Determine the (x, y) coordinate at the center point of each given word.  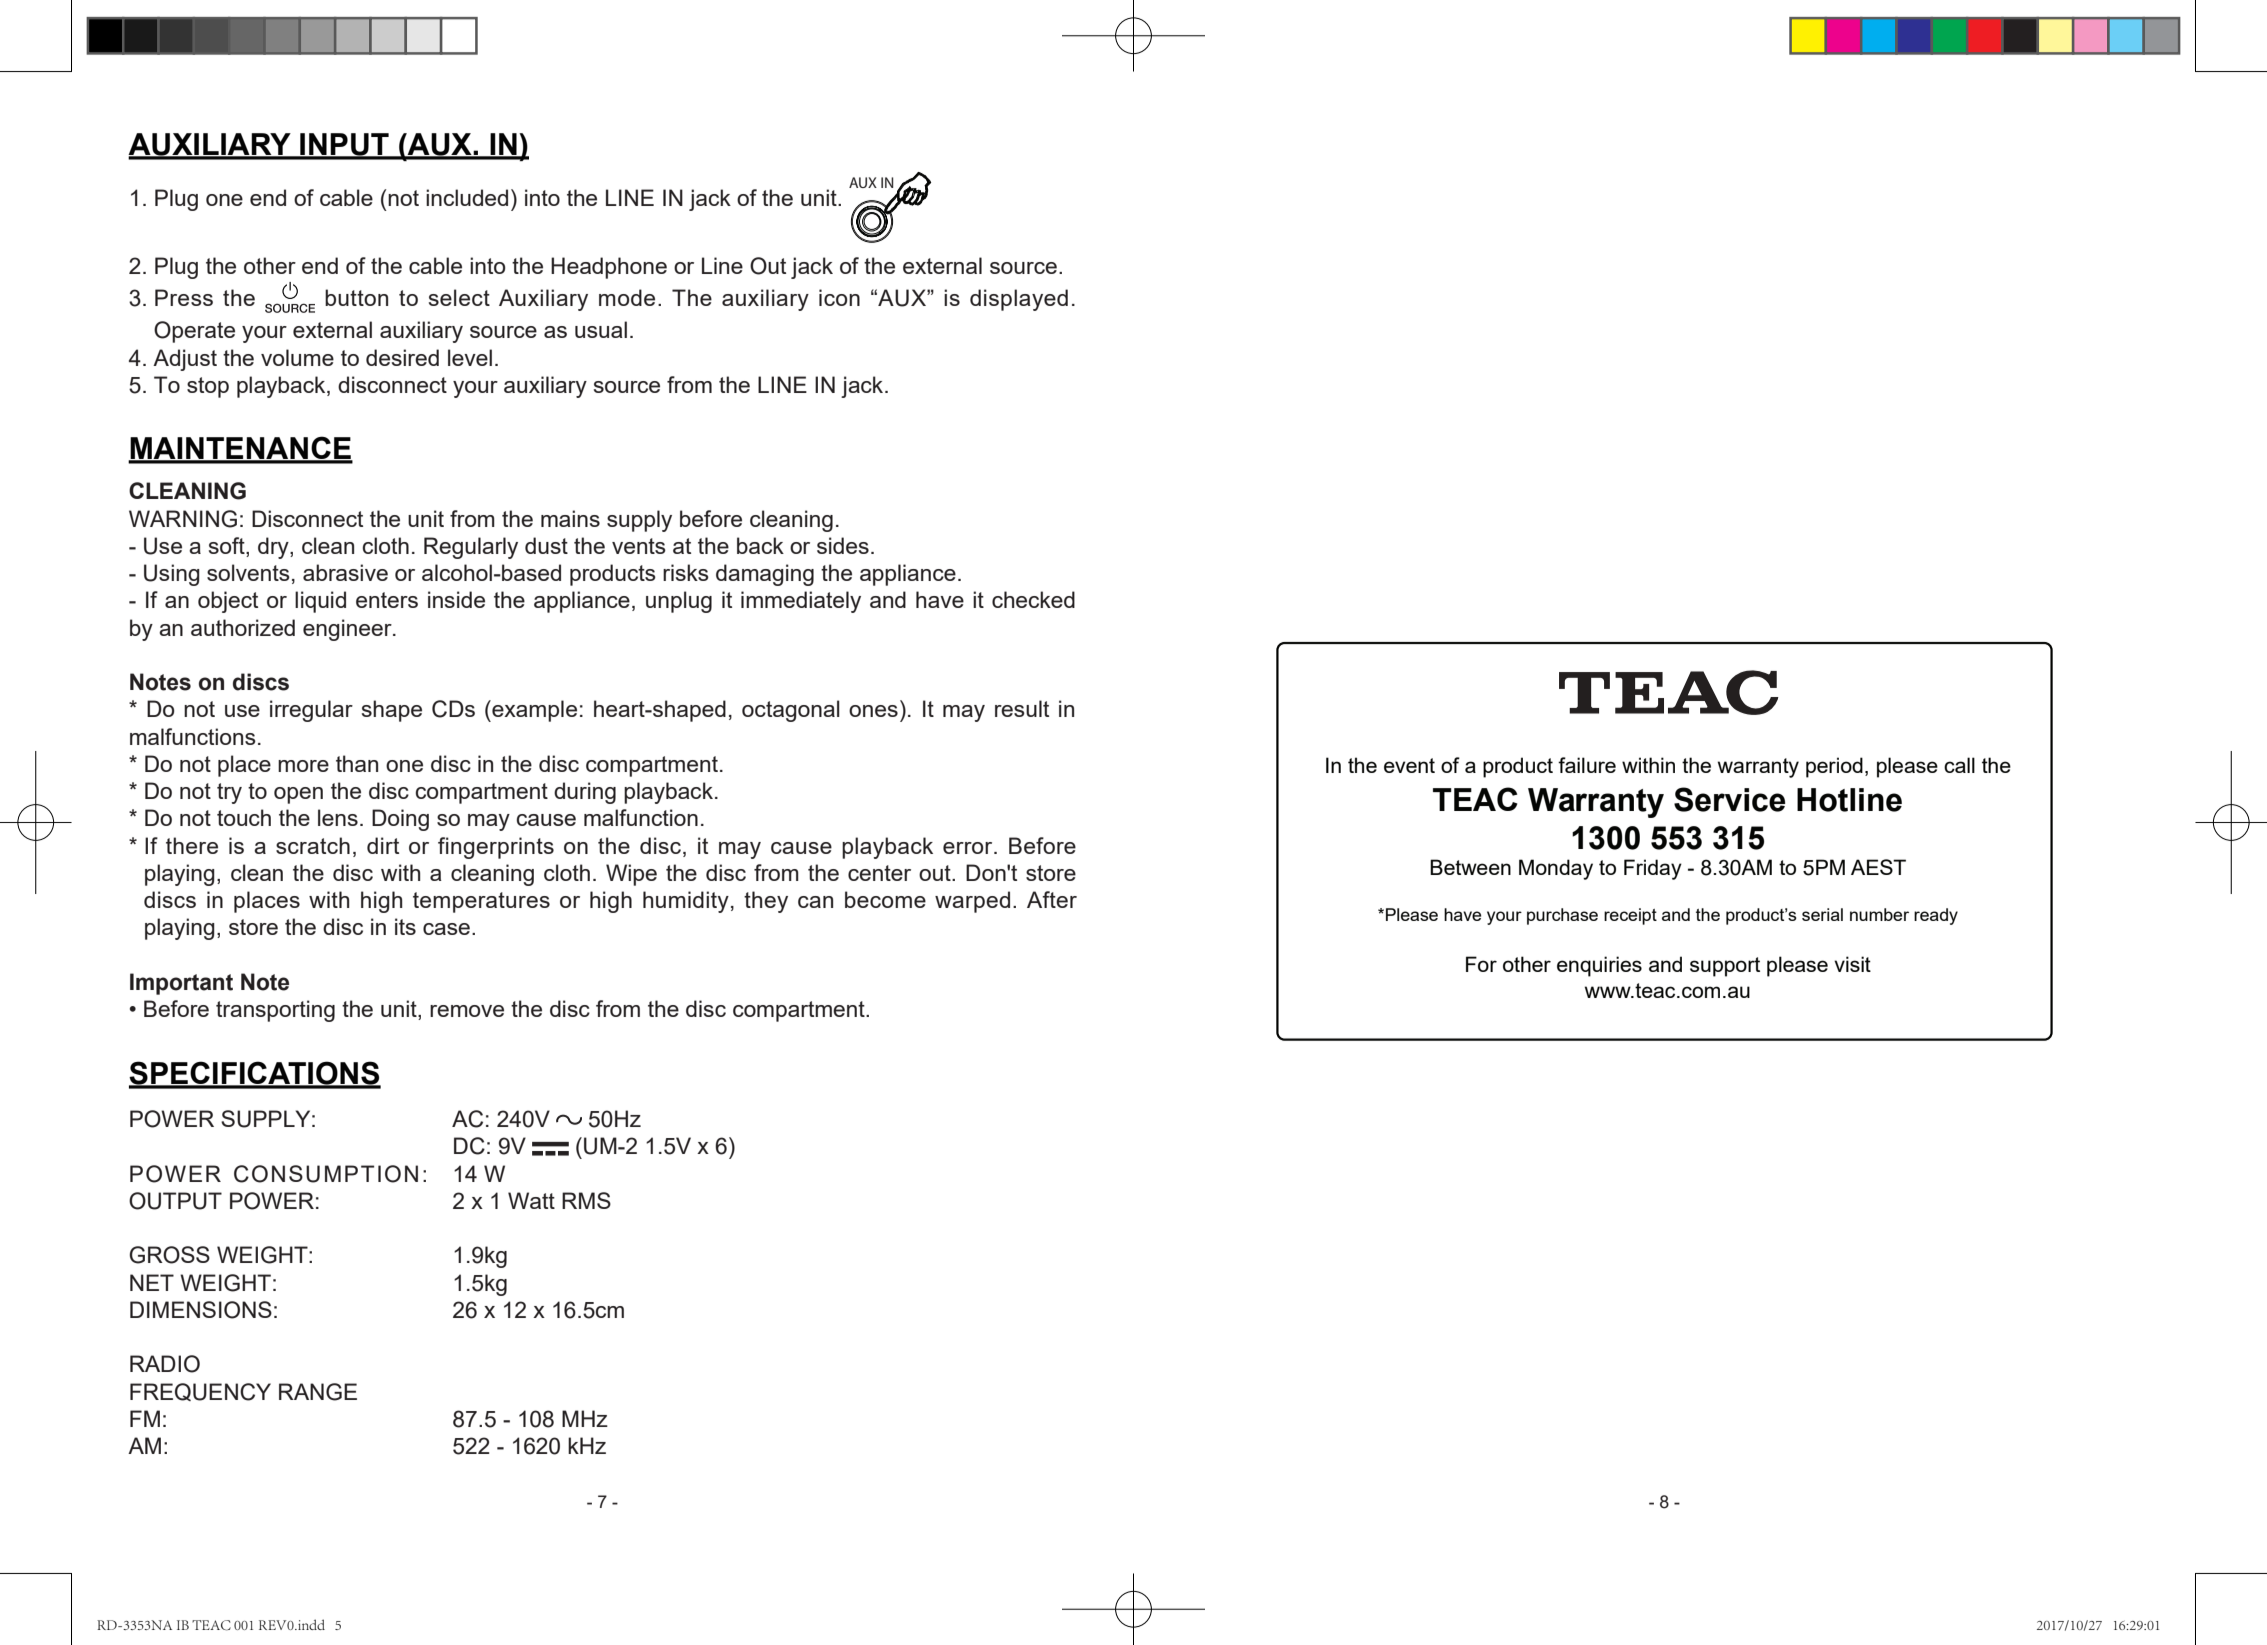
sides (843, 545)
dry (274, 548)
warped (972, 902)
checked (1033, 599)
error (969, 848)
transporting (275, 1011)
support (1725, 967)
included (467, 197)
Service (1729, 799)
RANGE (318, 1392)
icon (839, 297)
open (298, 795)
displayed (1019, 300)
